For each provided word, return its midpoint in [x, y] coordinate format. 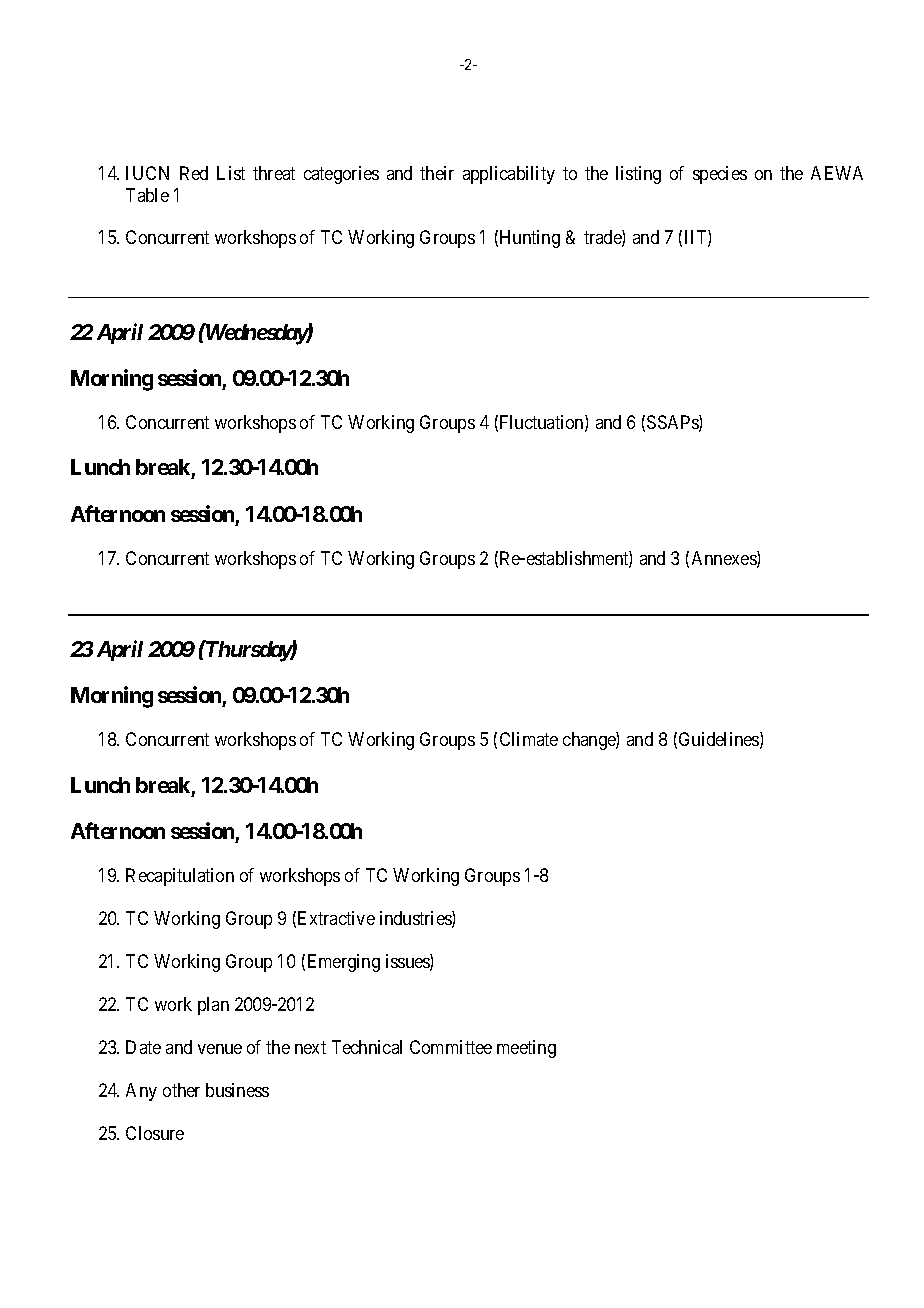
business [237, 1090]
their [437, 173]
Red [194, 173]
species [720, 175]
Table [147, 195]
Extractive [336, 918]
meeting [526, 1049]
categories [341, 175]
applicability [509, 175]
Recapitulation [180, 877]
